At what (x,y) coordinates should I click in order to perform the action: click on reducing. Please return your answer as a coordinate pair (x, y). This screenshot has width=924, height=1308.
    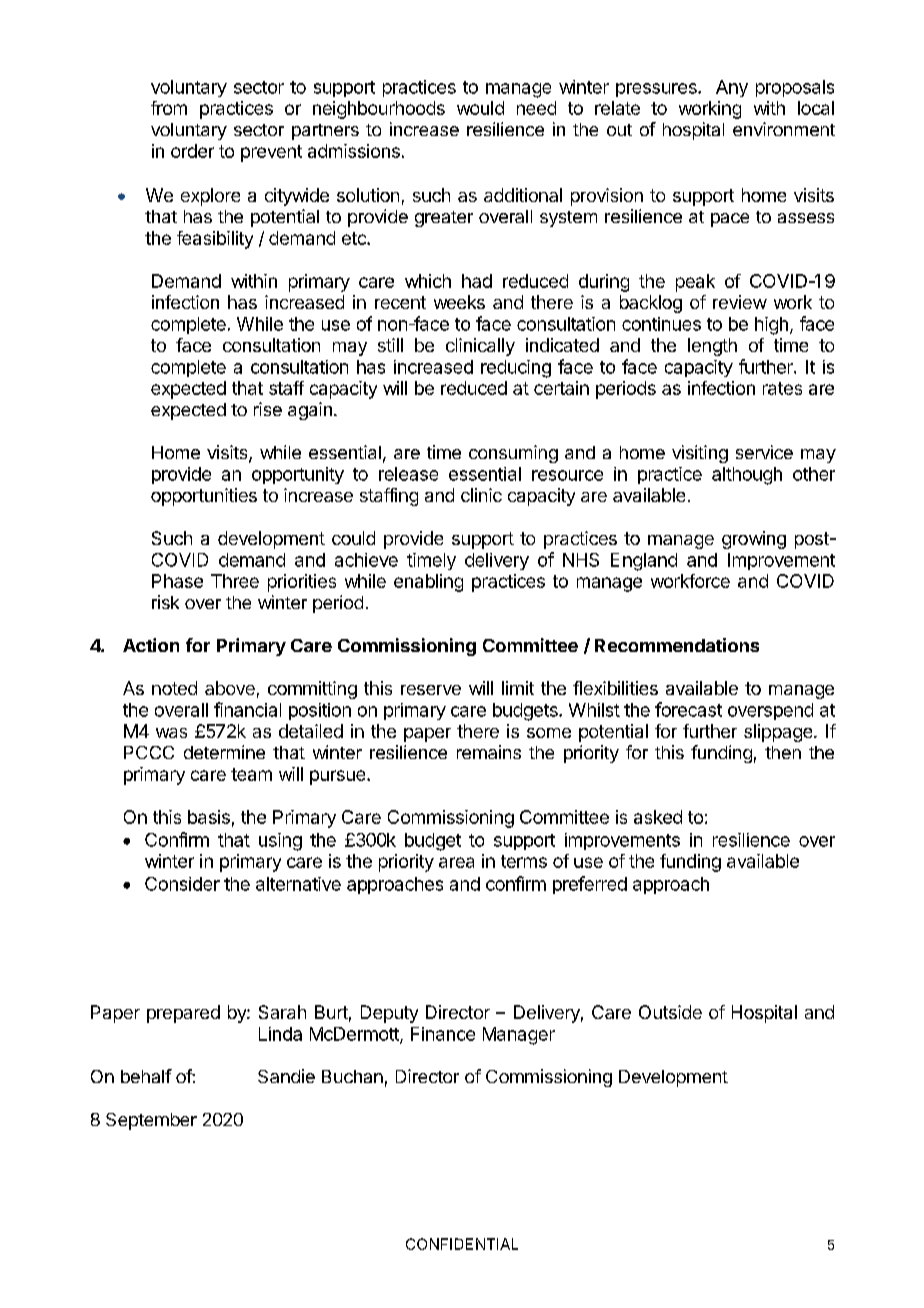
    Looking at the image, I should click on (516, 369).
